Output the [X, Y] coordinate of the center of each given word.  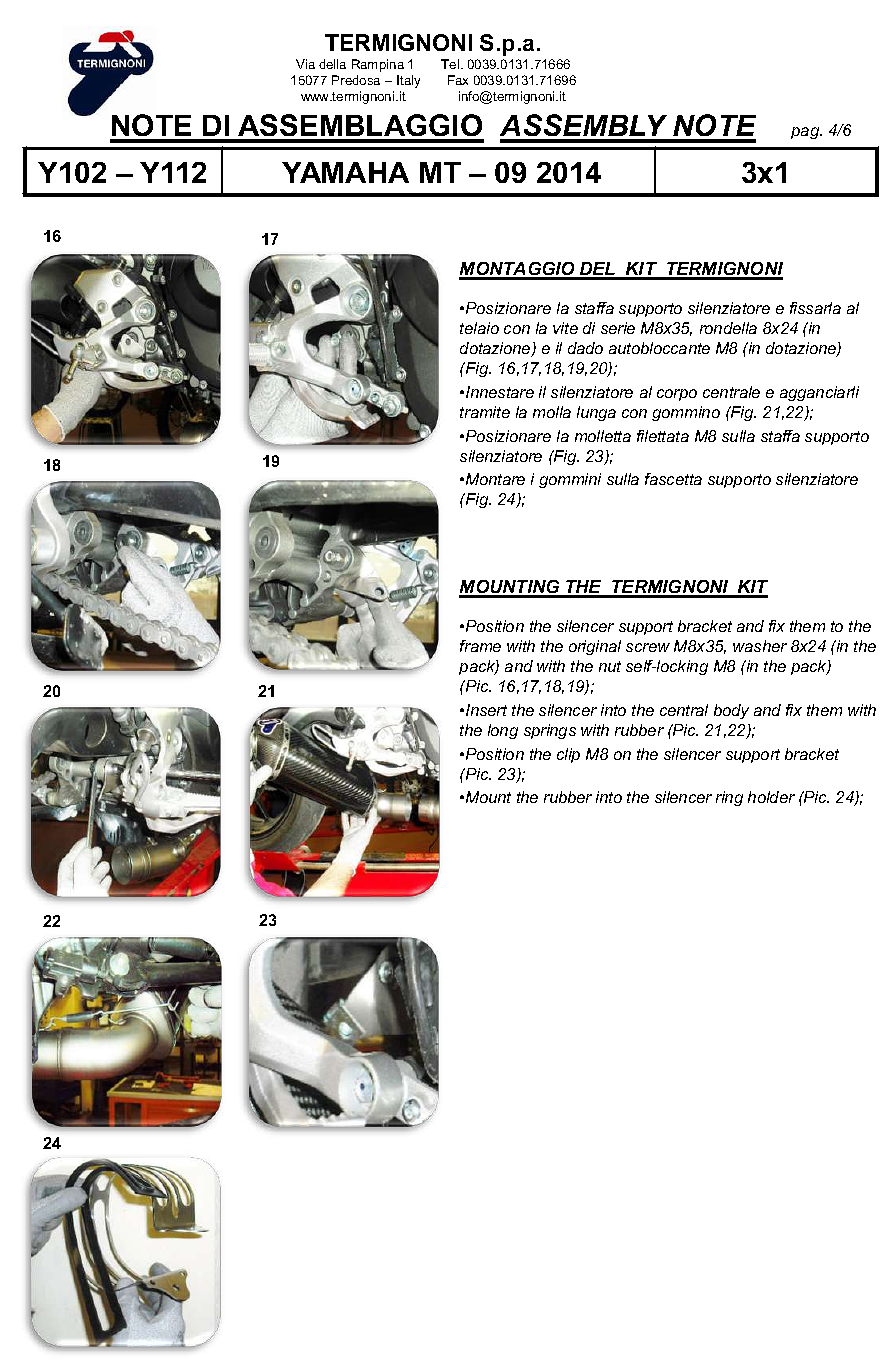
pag [806, 133]
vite [565, 328]
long [503, 731]
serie [618, 328]
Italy [408, 81]
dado [585, 348]
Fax [458, 80]
